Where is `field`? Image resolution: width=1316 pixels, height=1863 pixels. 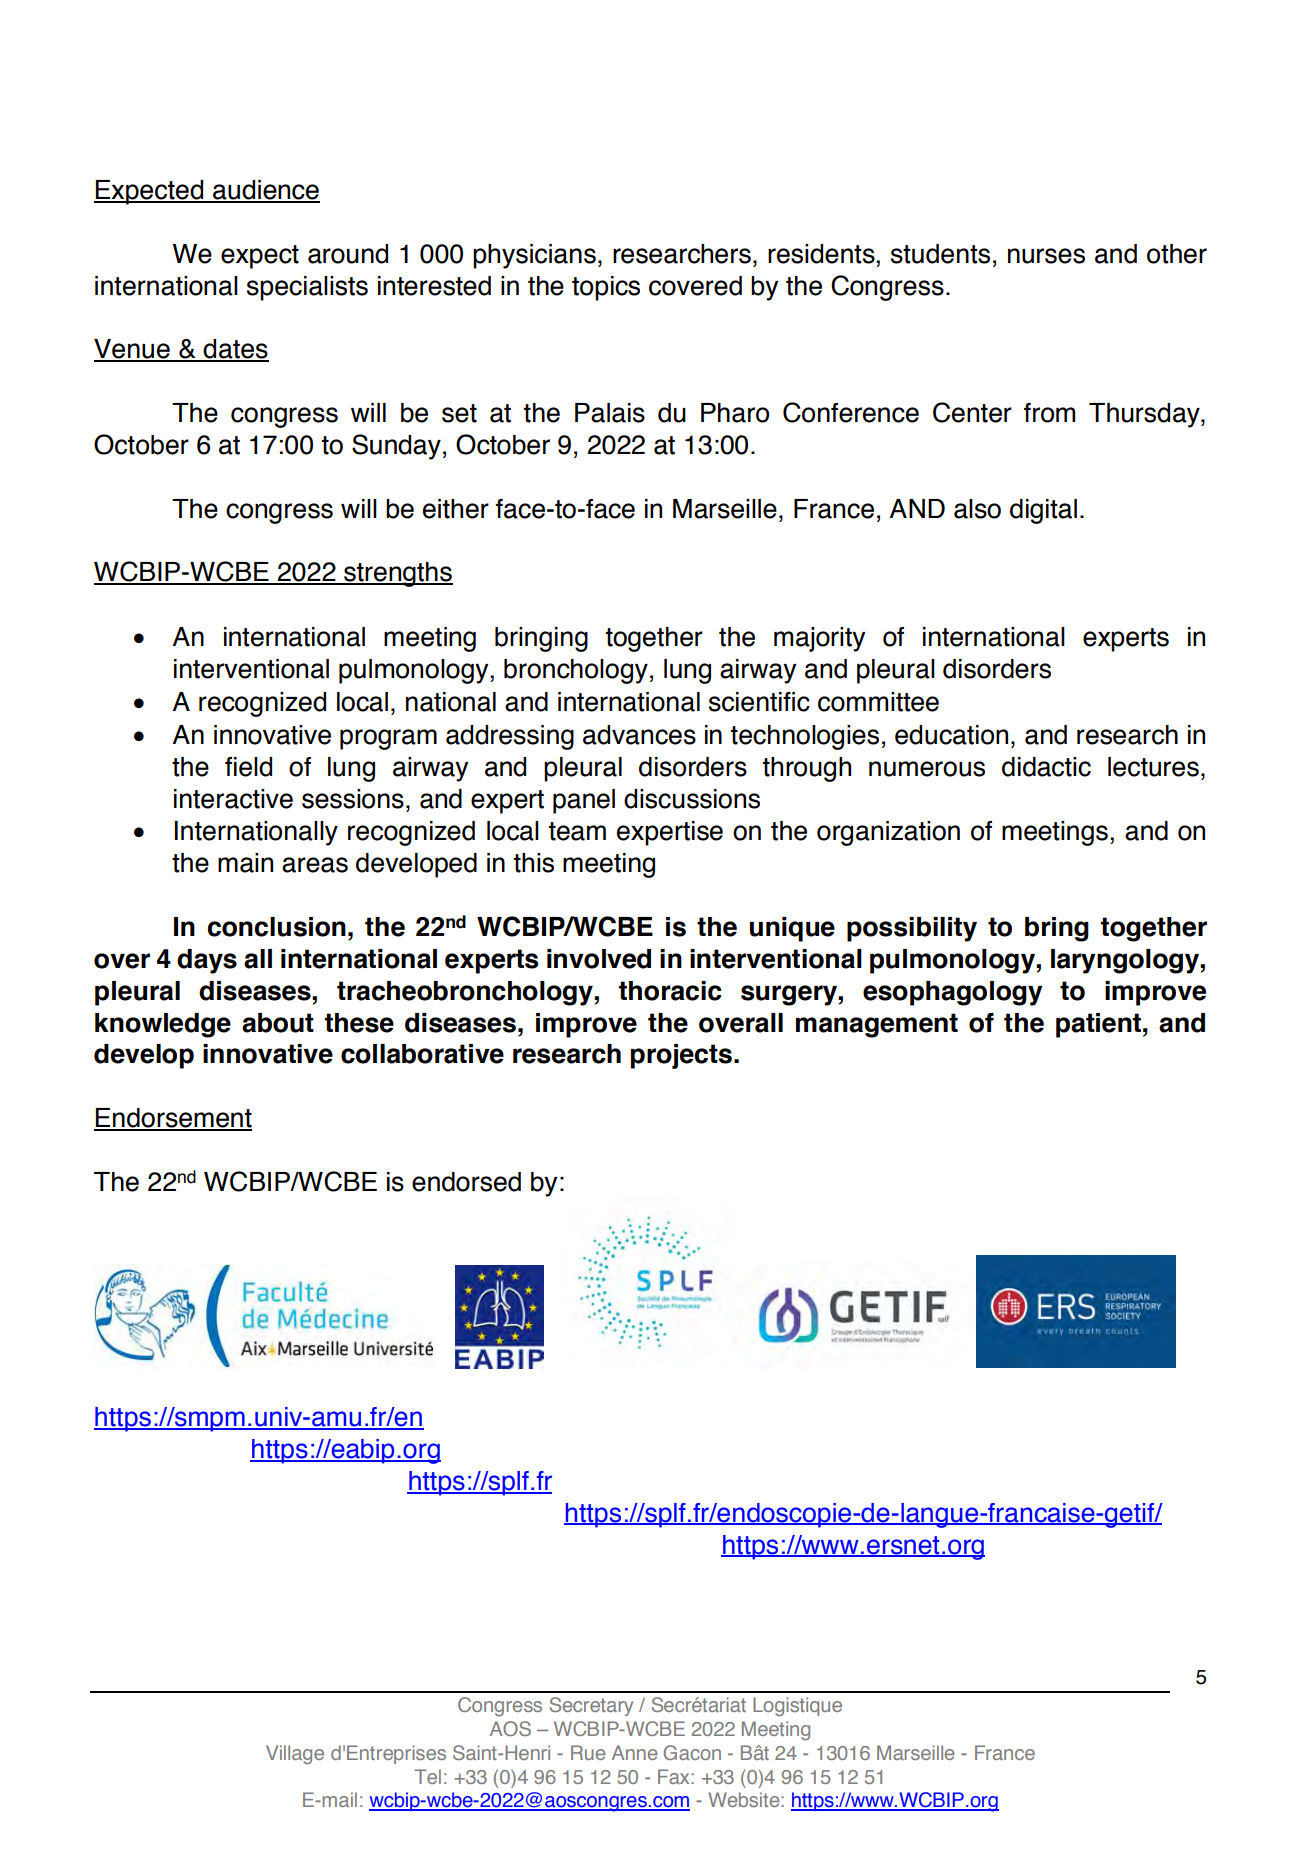 field is located at coordinates (248, 767).
